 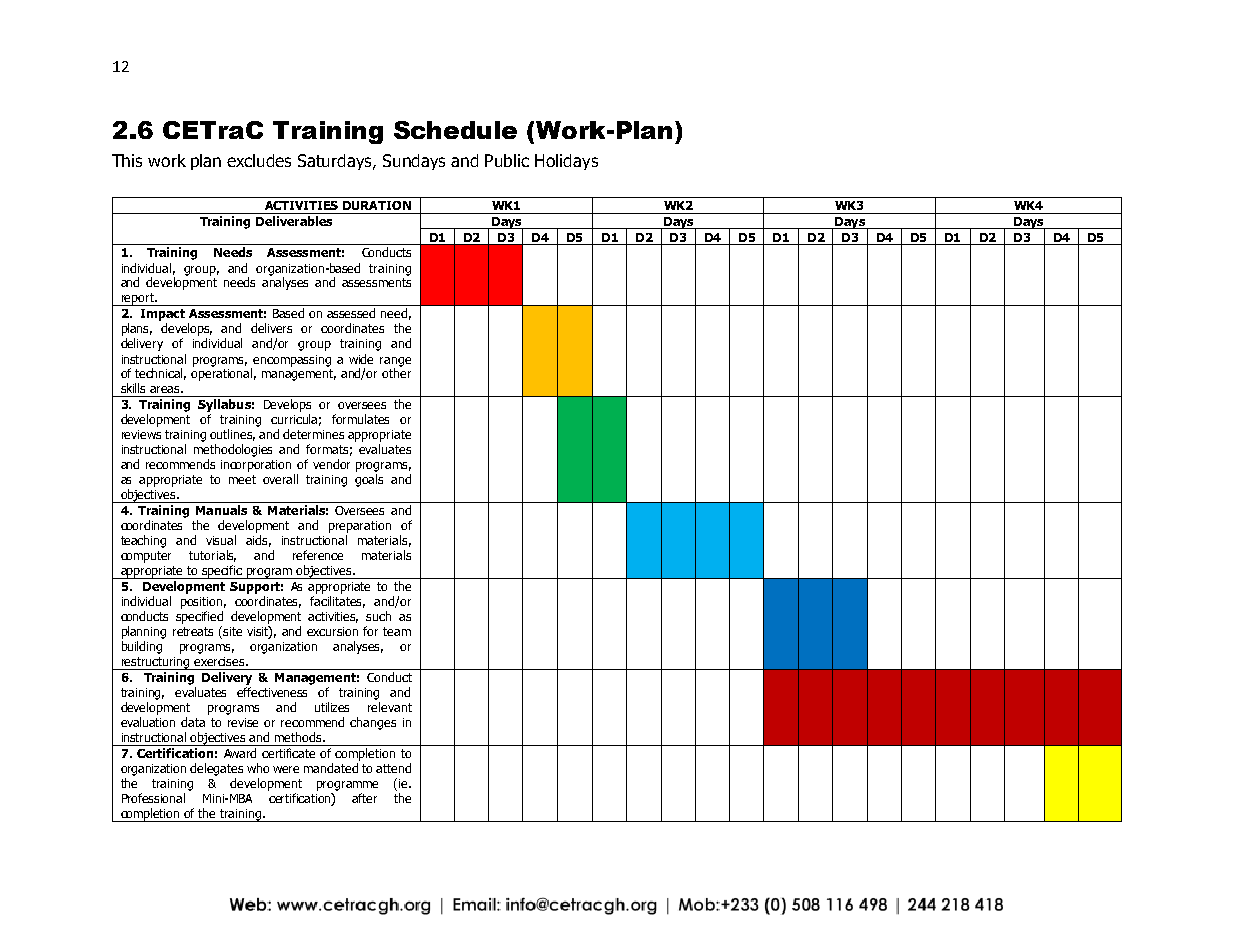 I want to click on team, so click(x=397, y=631).
